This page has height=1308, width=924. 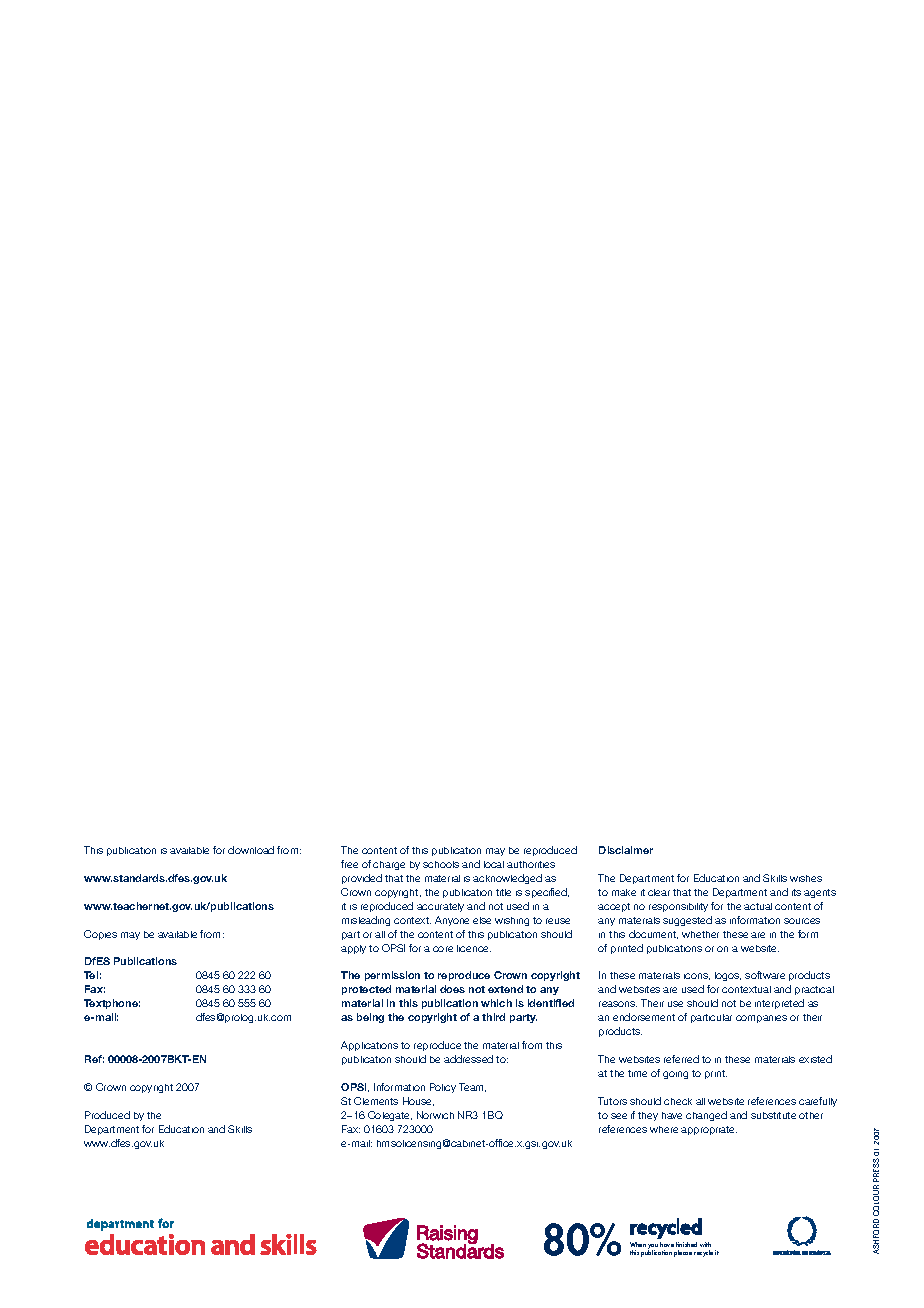 I want to click on third, so click(x=493, y=1017).
